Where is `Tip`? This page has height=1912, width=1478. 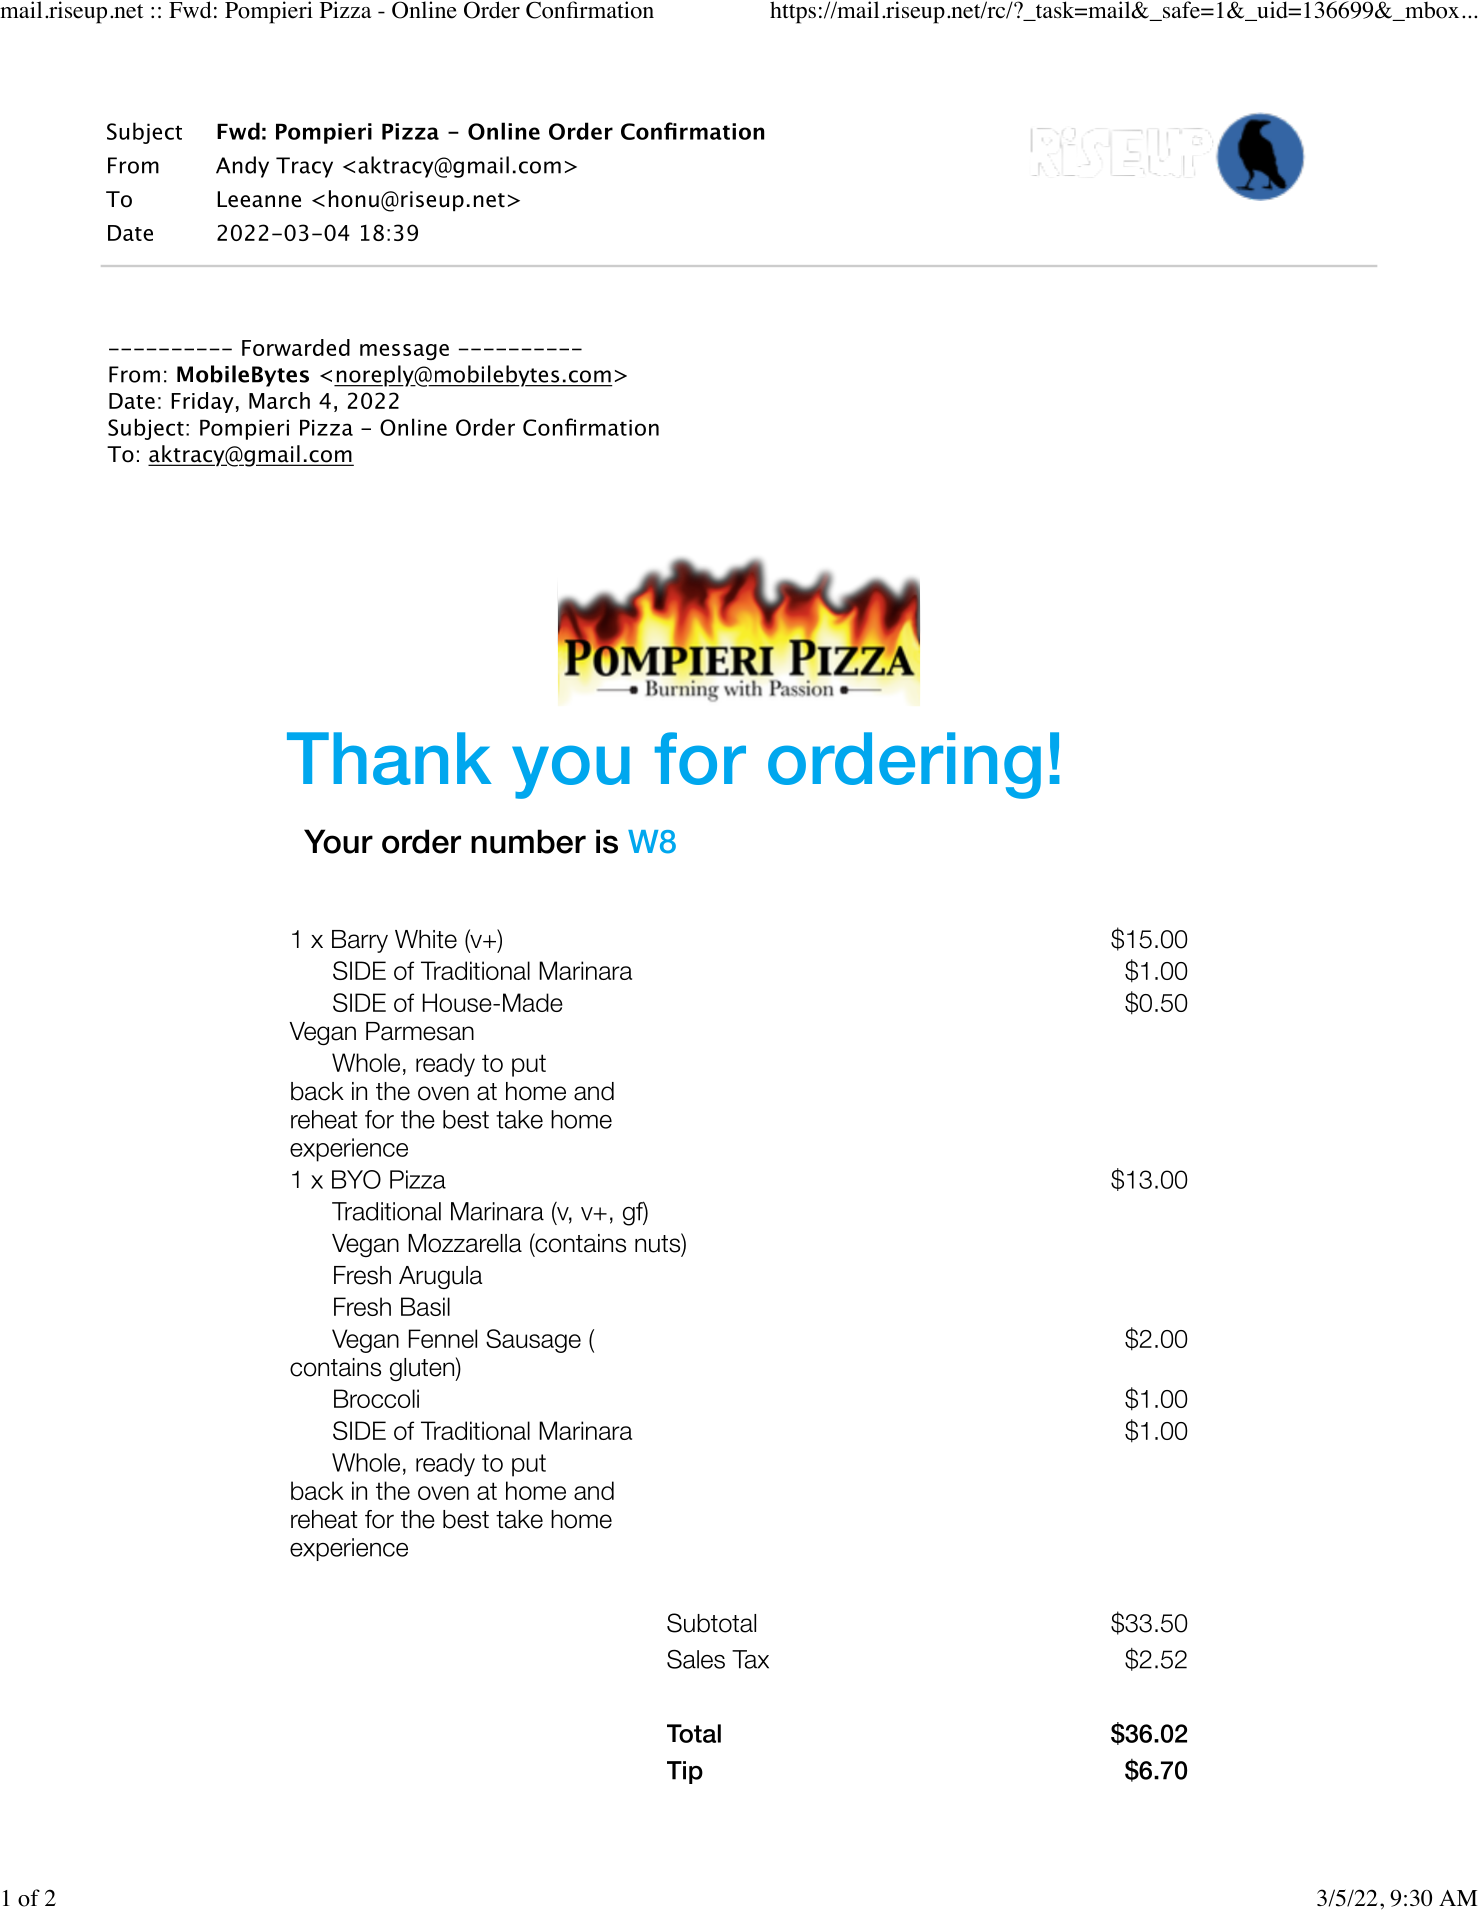
Tip is located at coordinates (685, 1772).
